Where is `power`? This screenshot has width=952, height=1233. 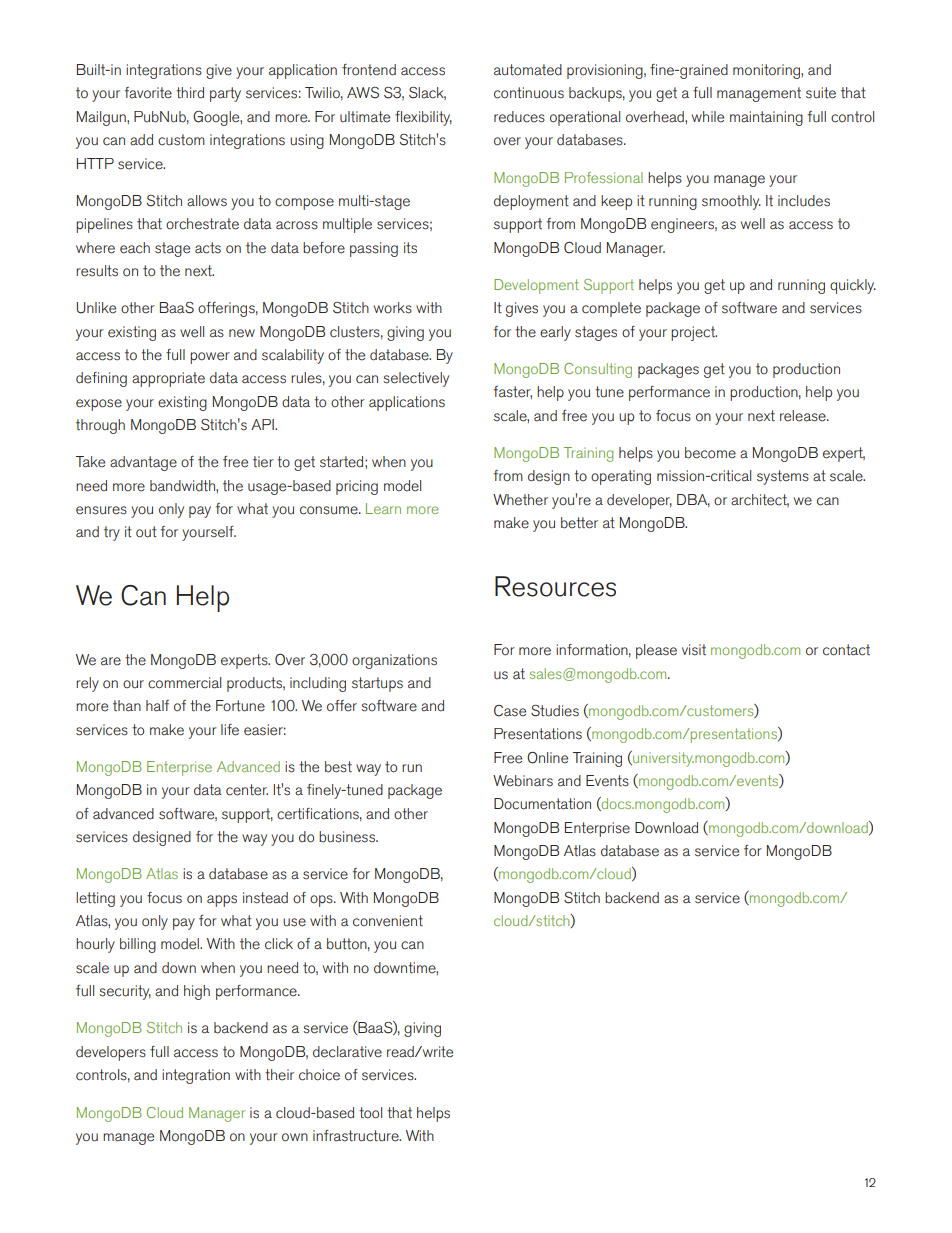
power is located at coordinates (210, 358).
